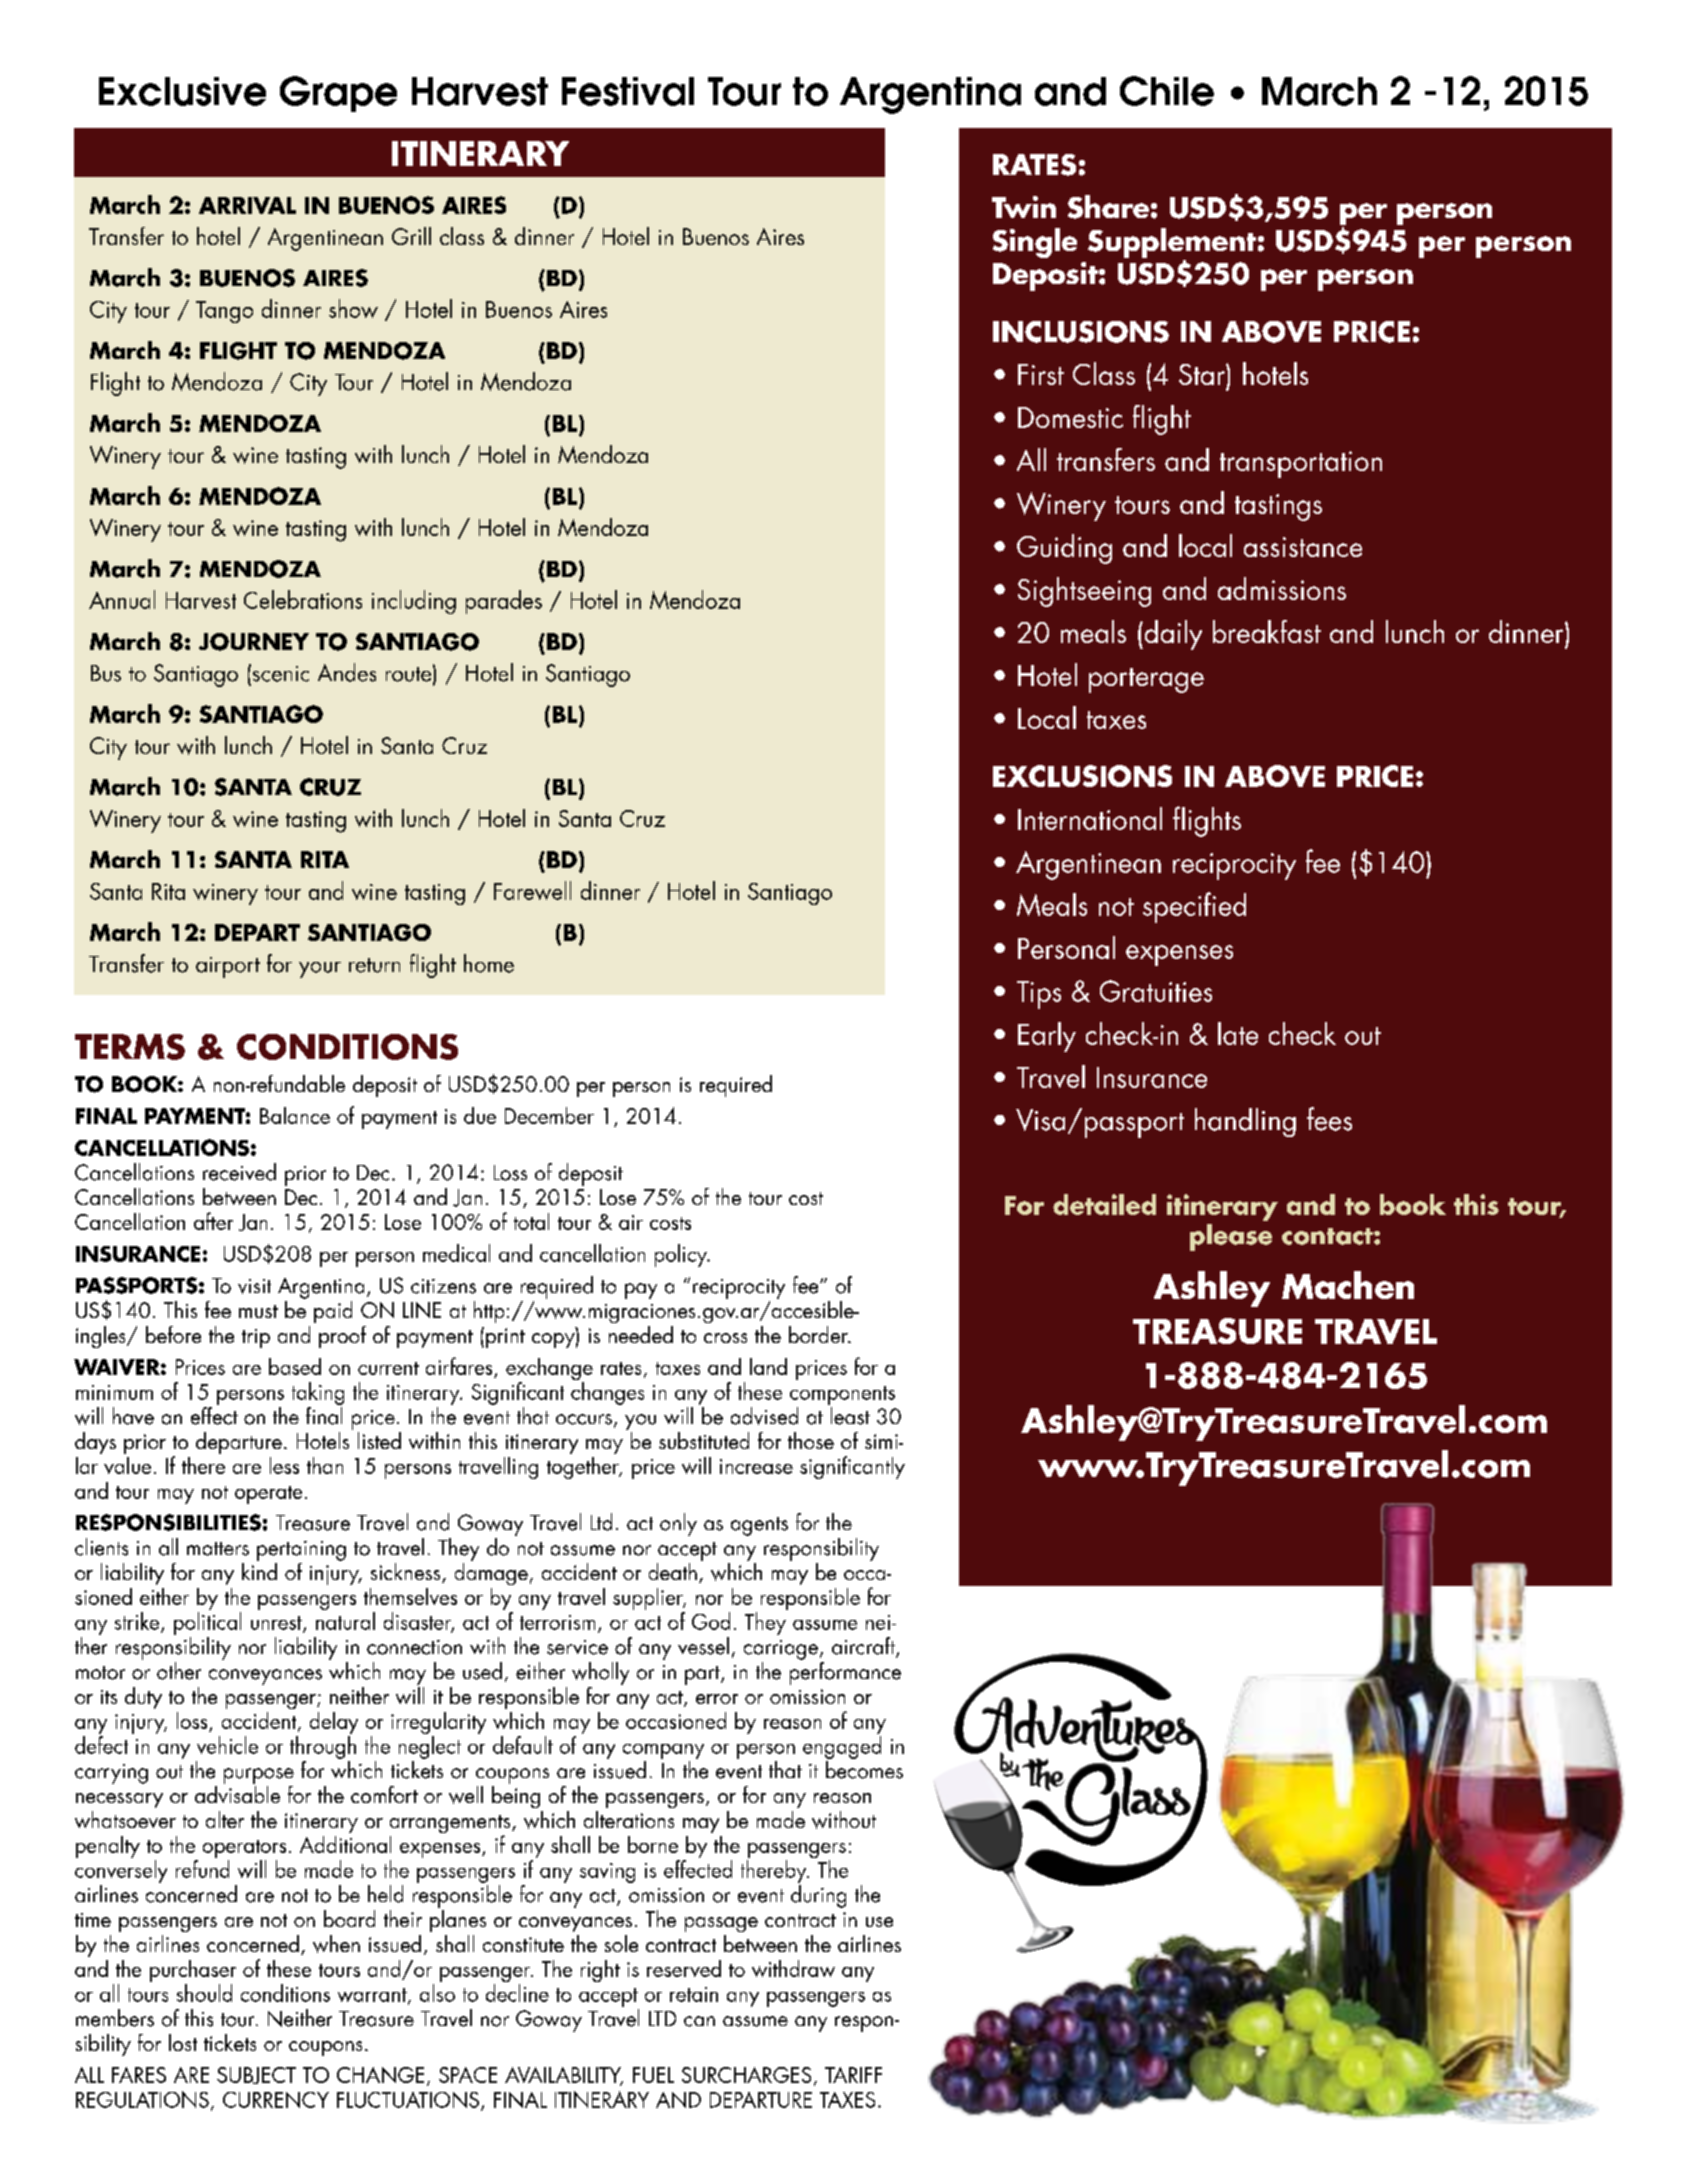 This image has height=2182, width=1686. I want to click on parades, so click(504, 602).
